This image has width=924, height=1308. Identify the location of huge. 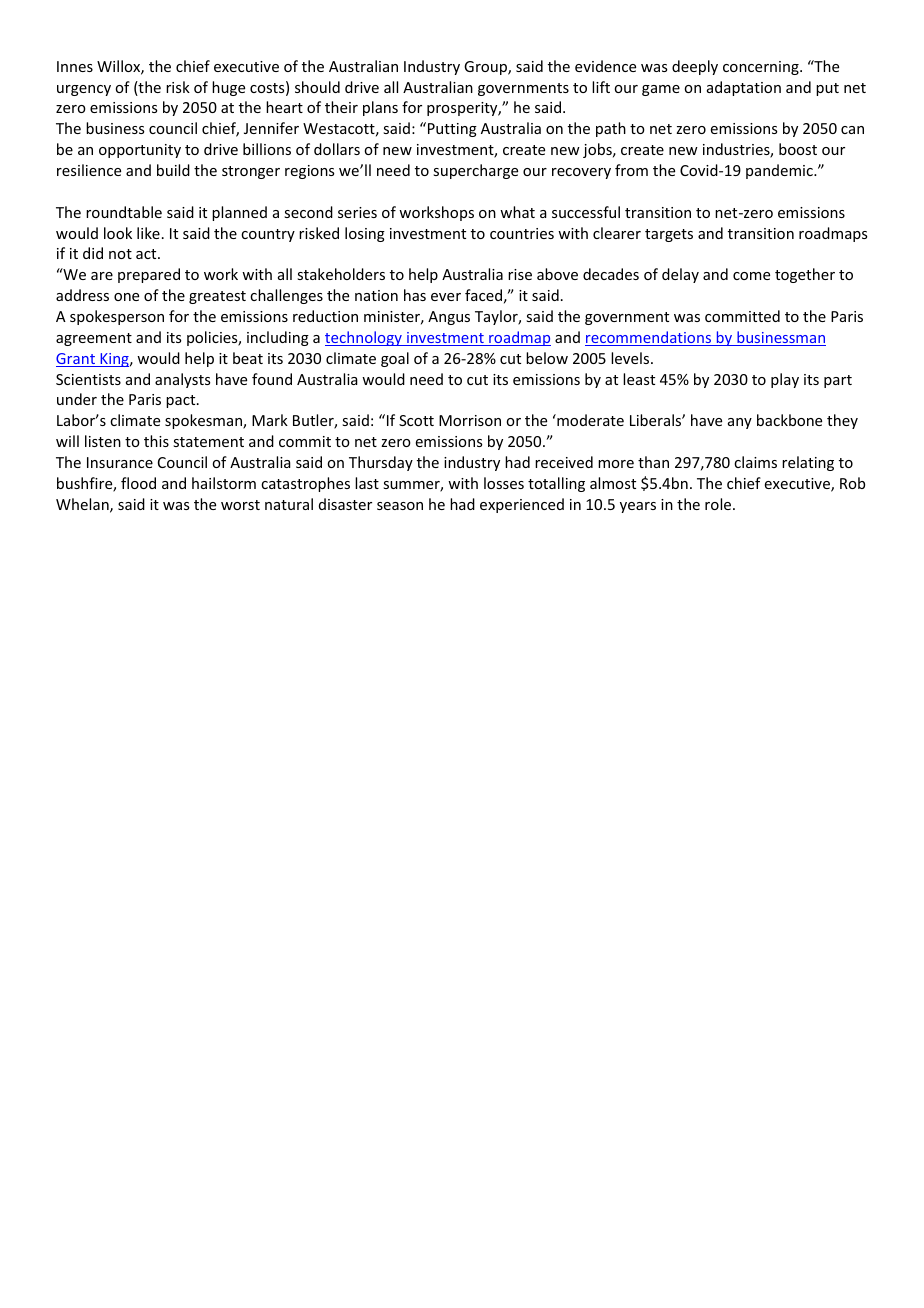
(228, 88).
